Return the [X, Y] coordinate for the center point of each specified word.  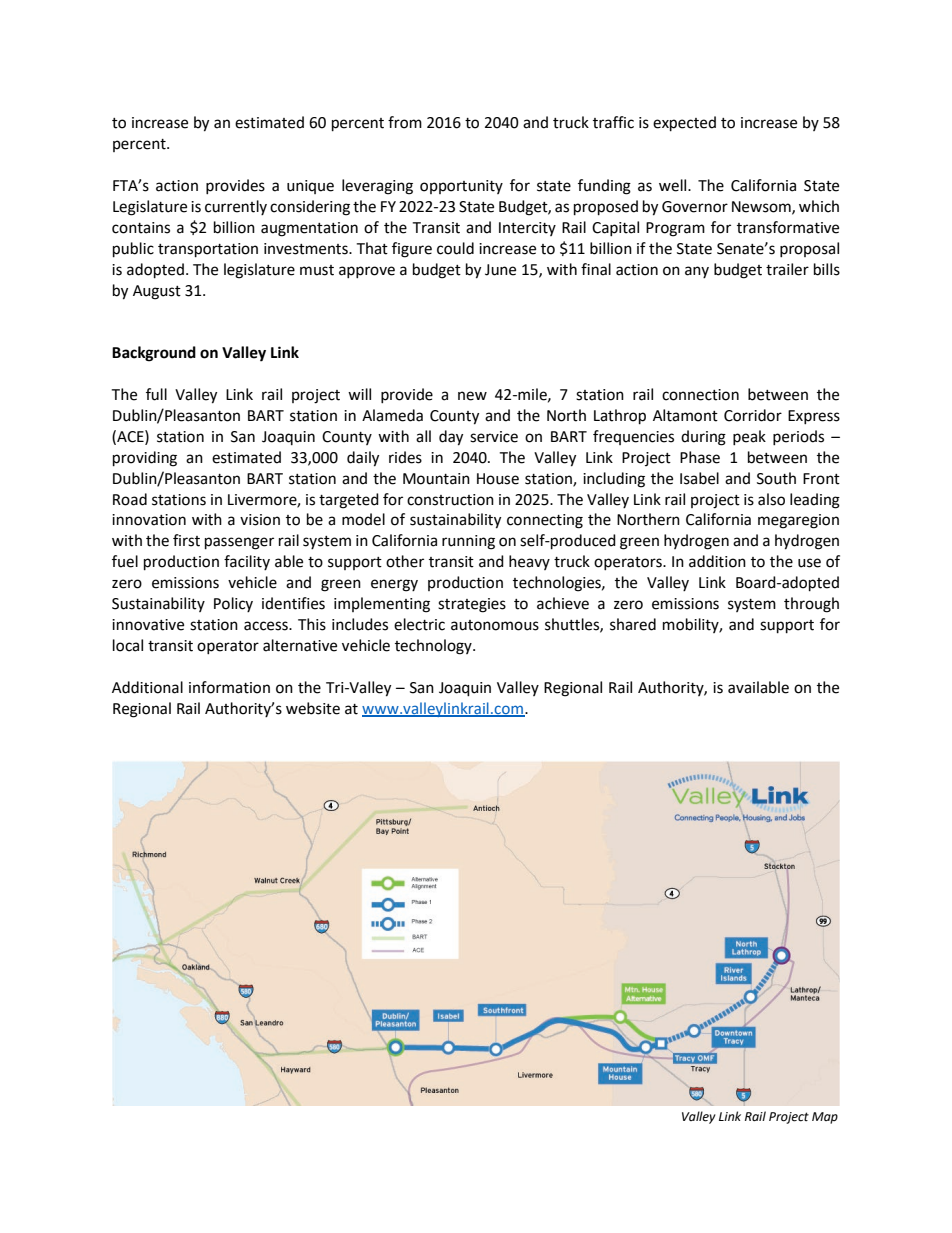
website [313, 708]
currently [236, 207]
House [498, 479]
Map [825, 1118]
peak [749, 437]
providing [145, 459]
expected [684, 124]
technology [434, 647]
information [229, 687]
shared [633, 624]
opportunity [461, 187]
